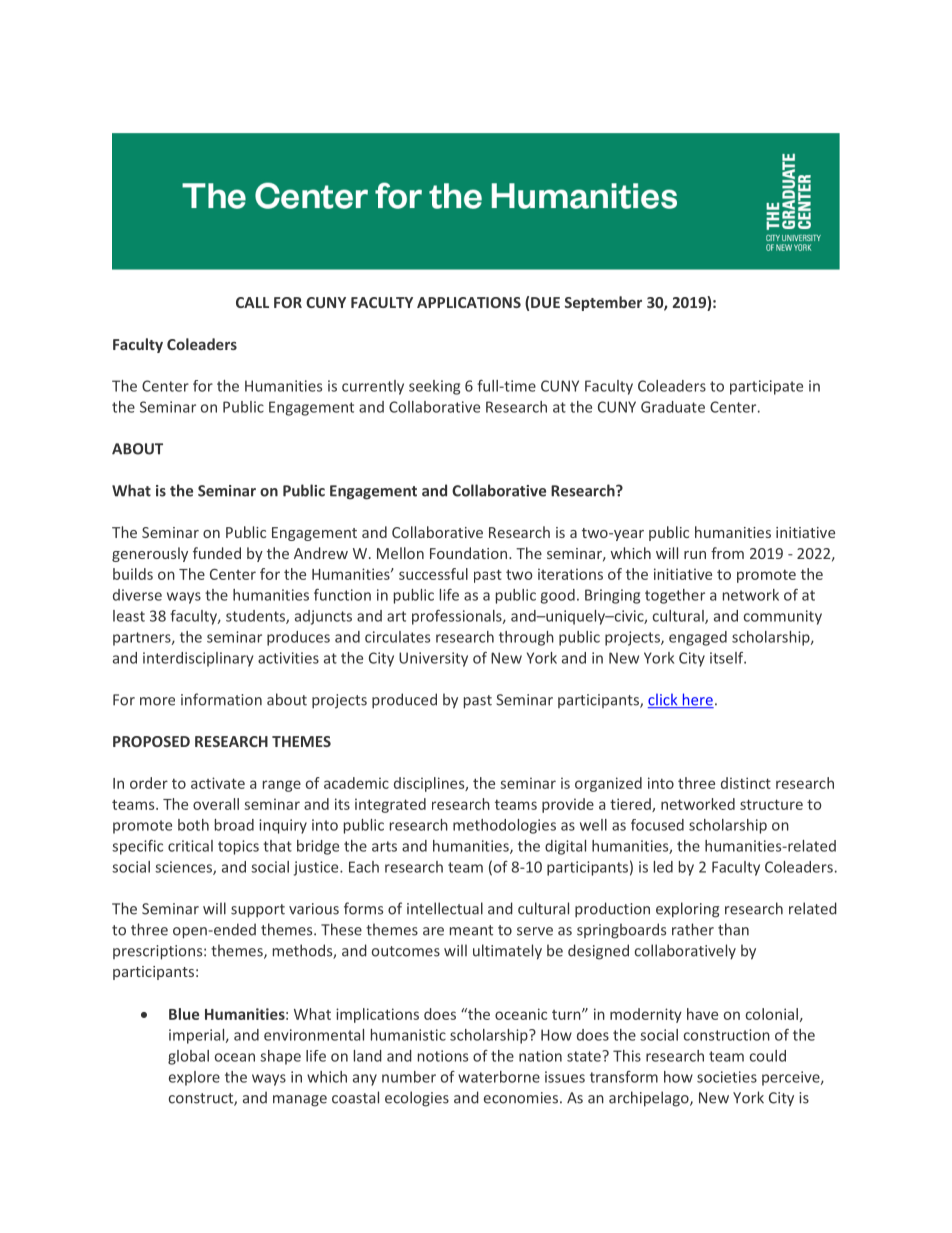  I want to click on methodologies, so click(504, 826).
